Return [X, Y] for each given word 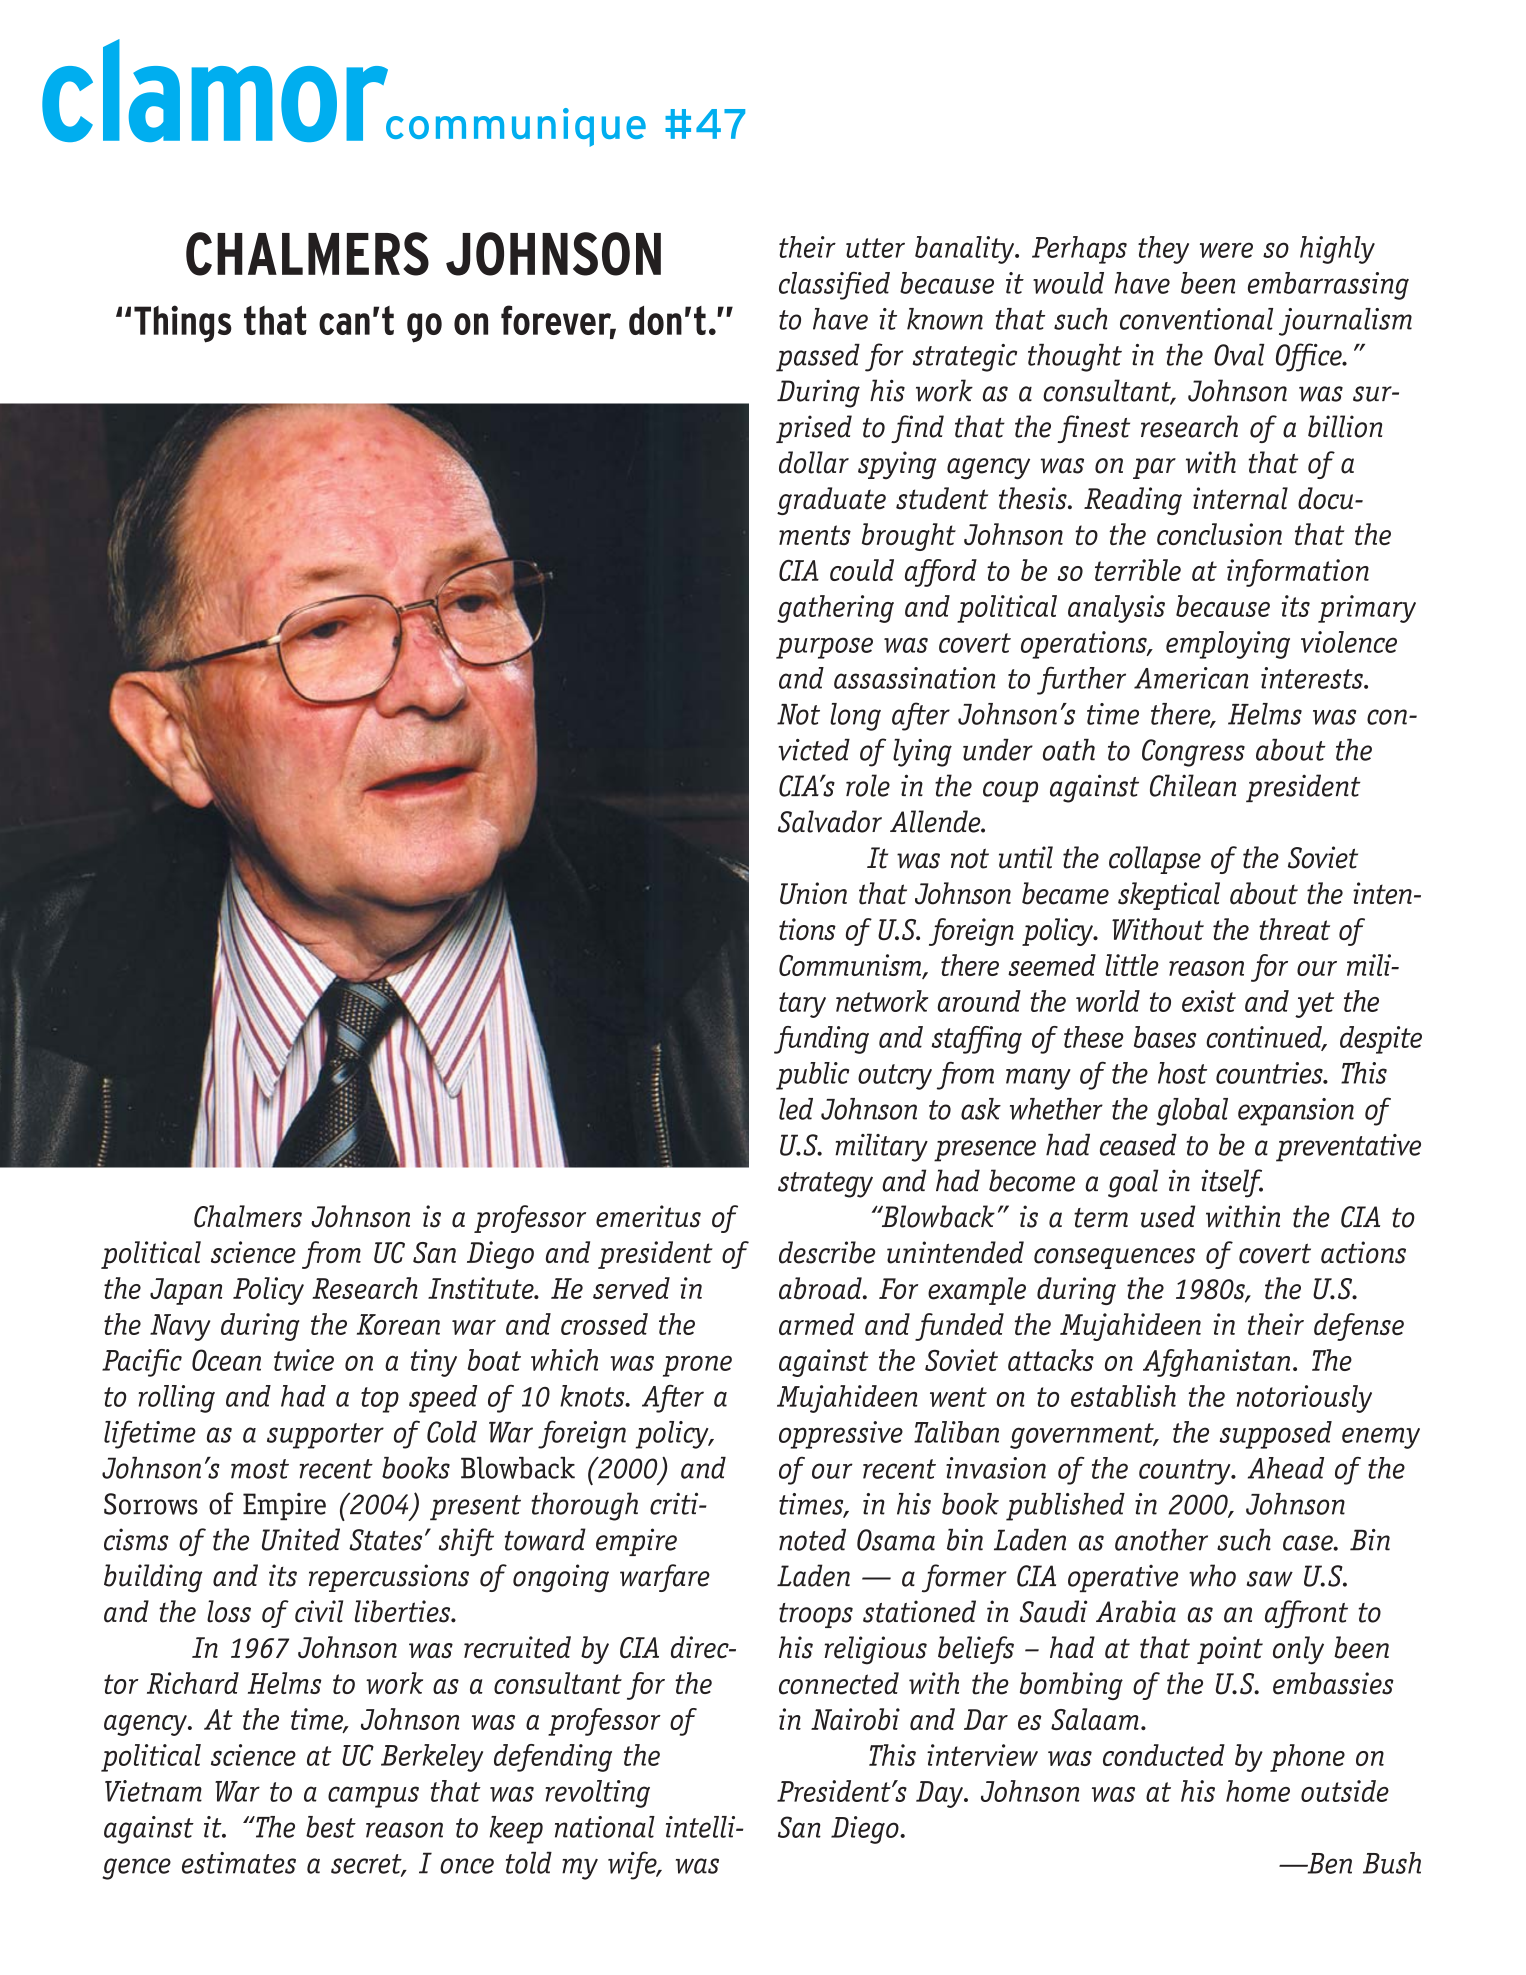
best [331, 1827]
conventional [1196, 319]
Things [183, 324]
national [605, 1827]
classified [834, 286]
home [1258, 1791]
